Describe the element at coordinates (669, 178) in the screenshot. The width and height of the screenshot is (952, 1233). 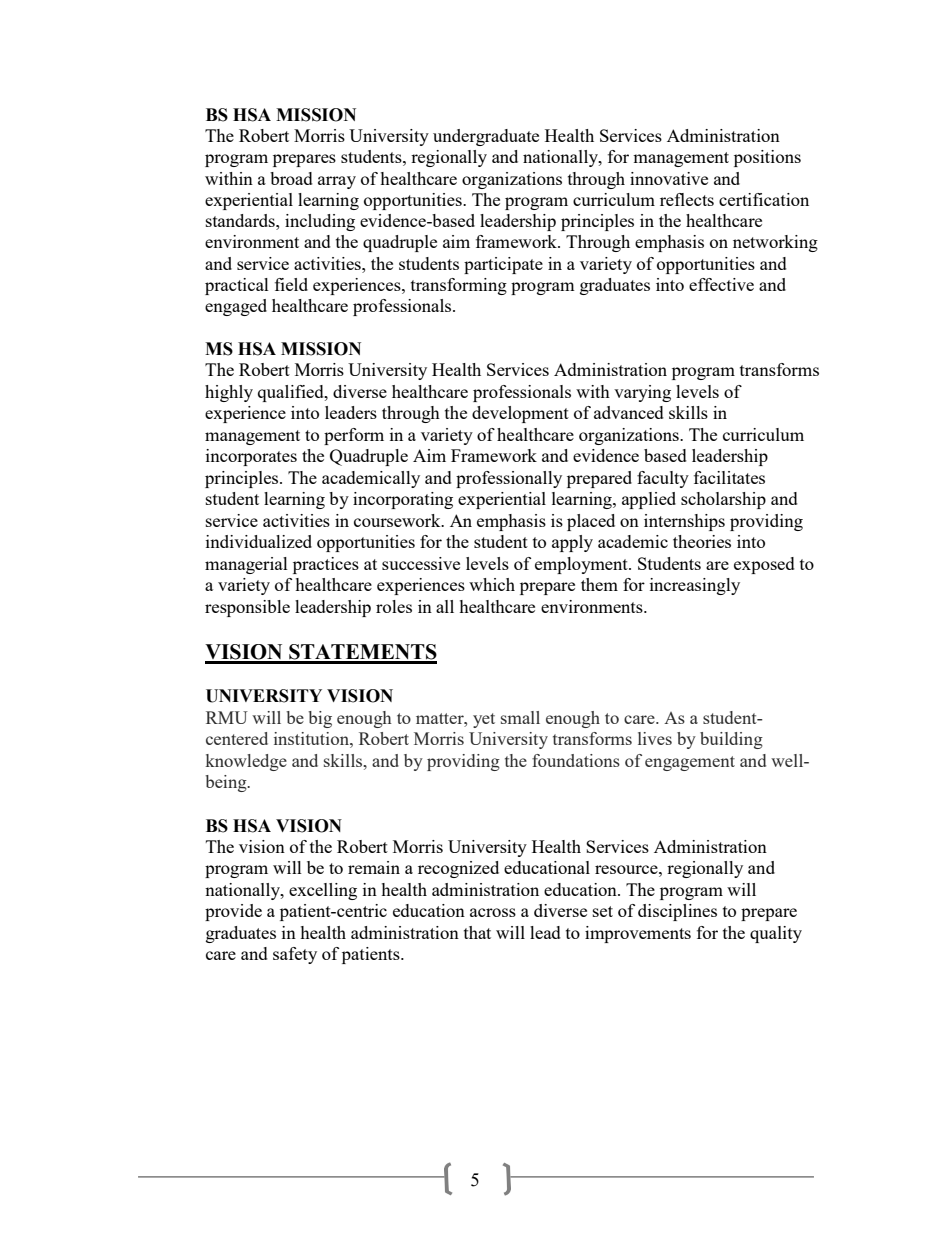
I see `innovative` at that location.
